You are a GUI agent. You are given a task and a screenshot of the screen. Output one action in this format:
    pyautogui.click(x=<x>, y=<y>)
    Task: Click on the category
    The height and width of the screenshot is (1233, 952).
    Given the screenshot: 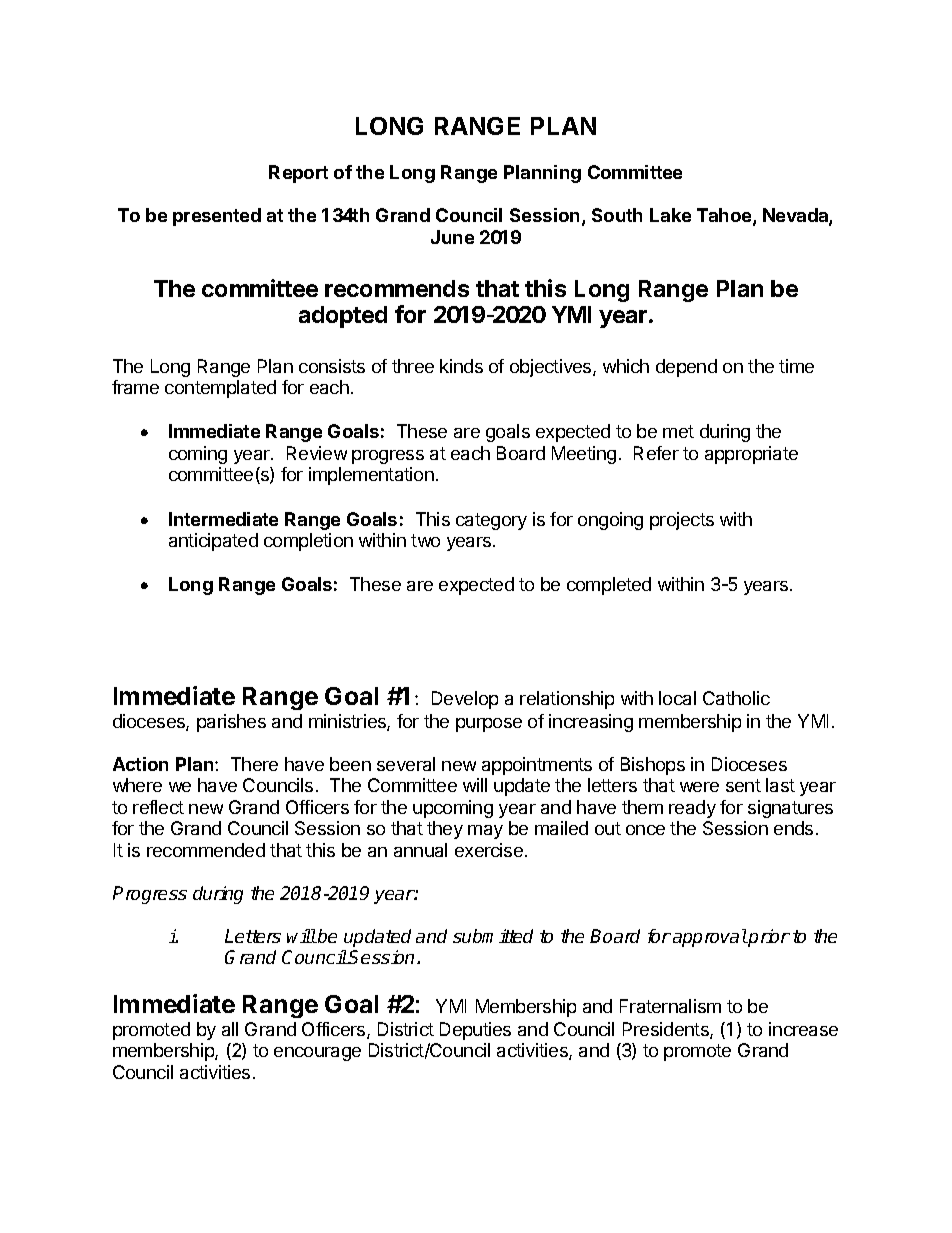 What is the action you would take?
    pyautogui.click(x=491, y=521)
